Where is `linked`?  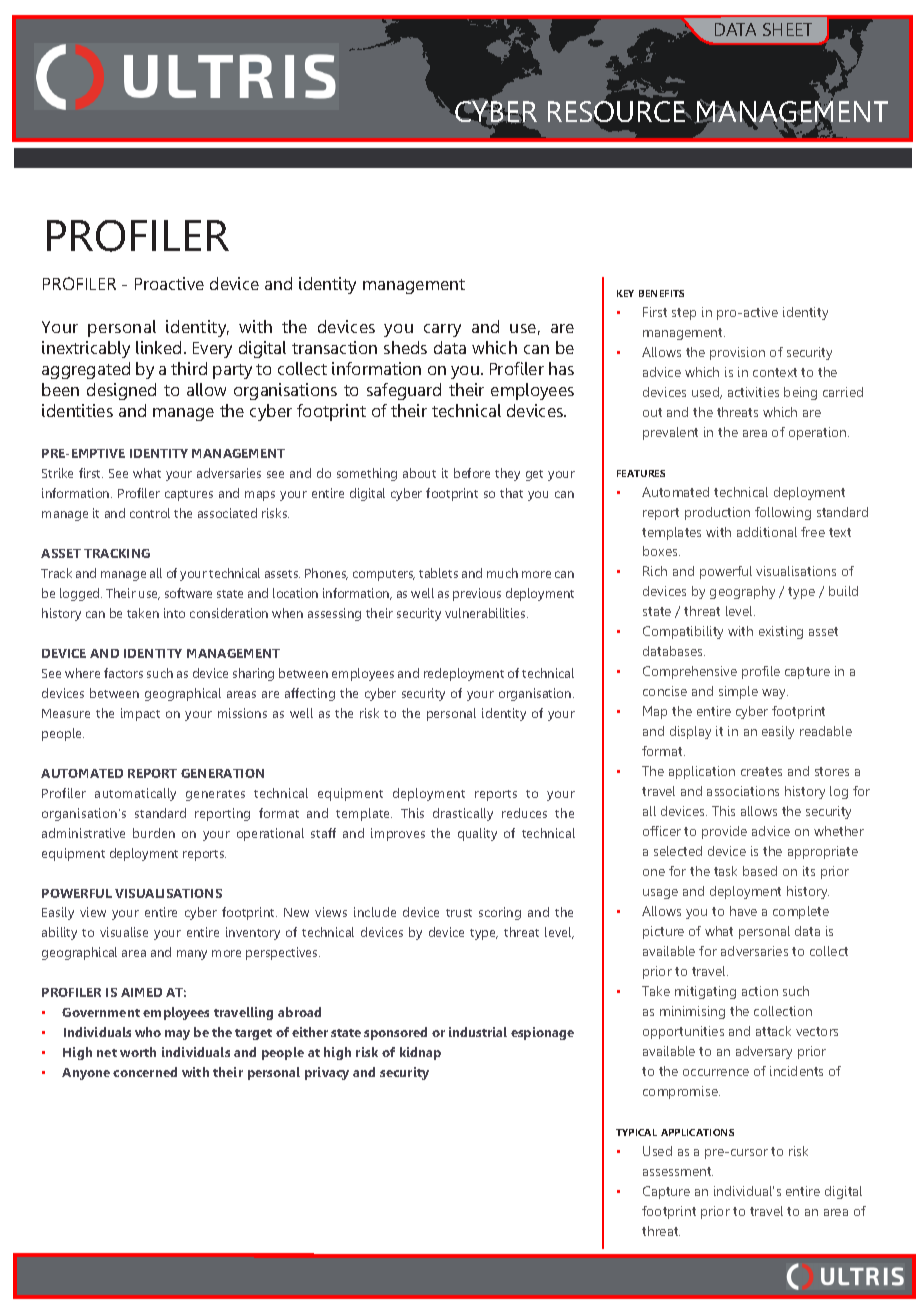
linked is located at coordinates (158, 347).
